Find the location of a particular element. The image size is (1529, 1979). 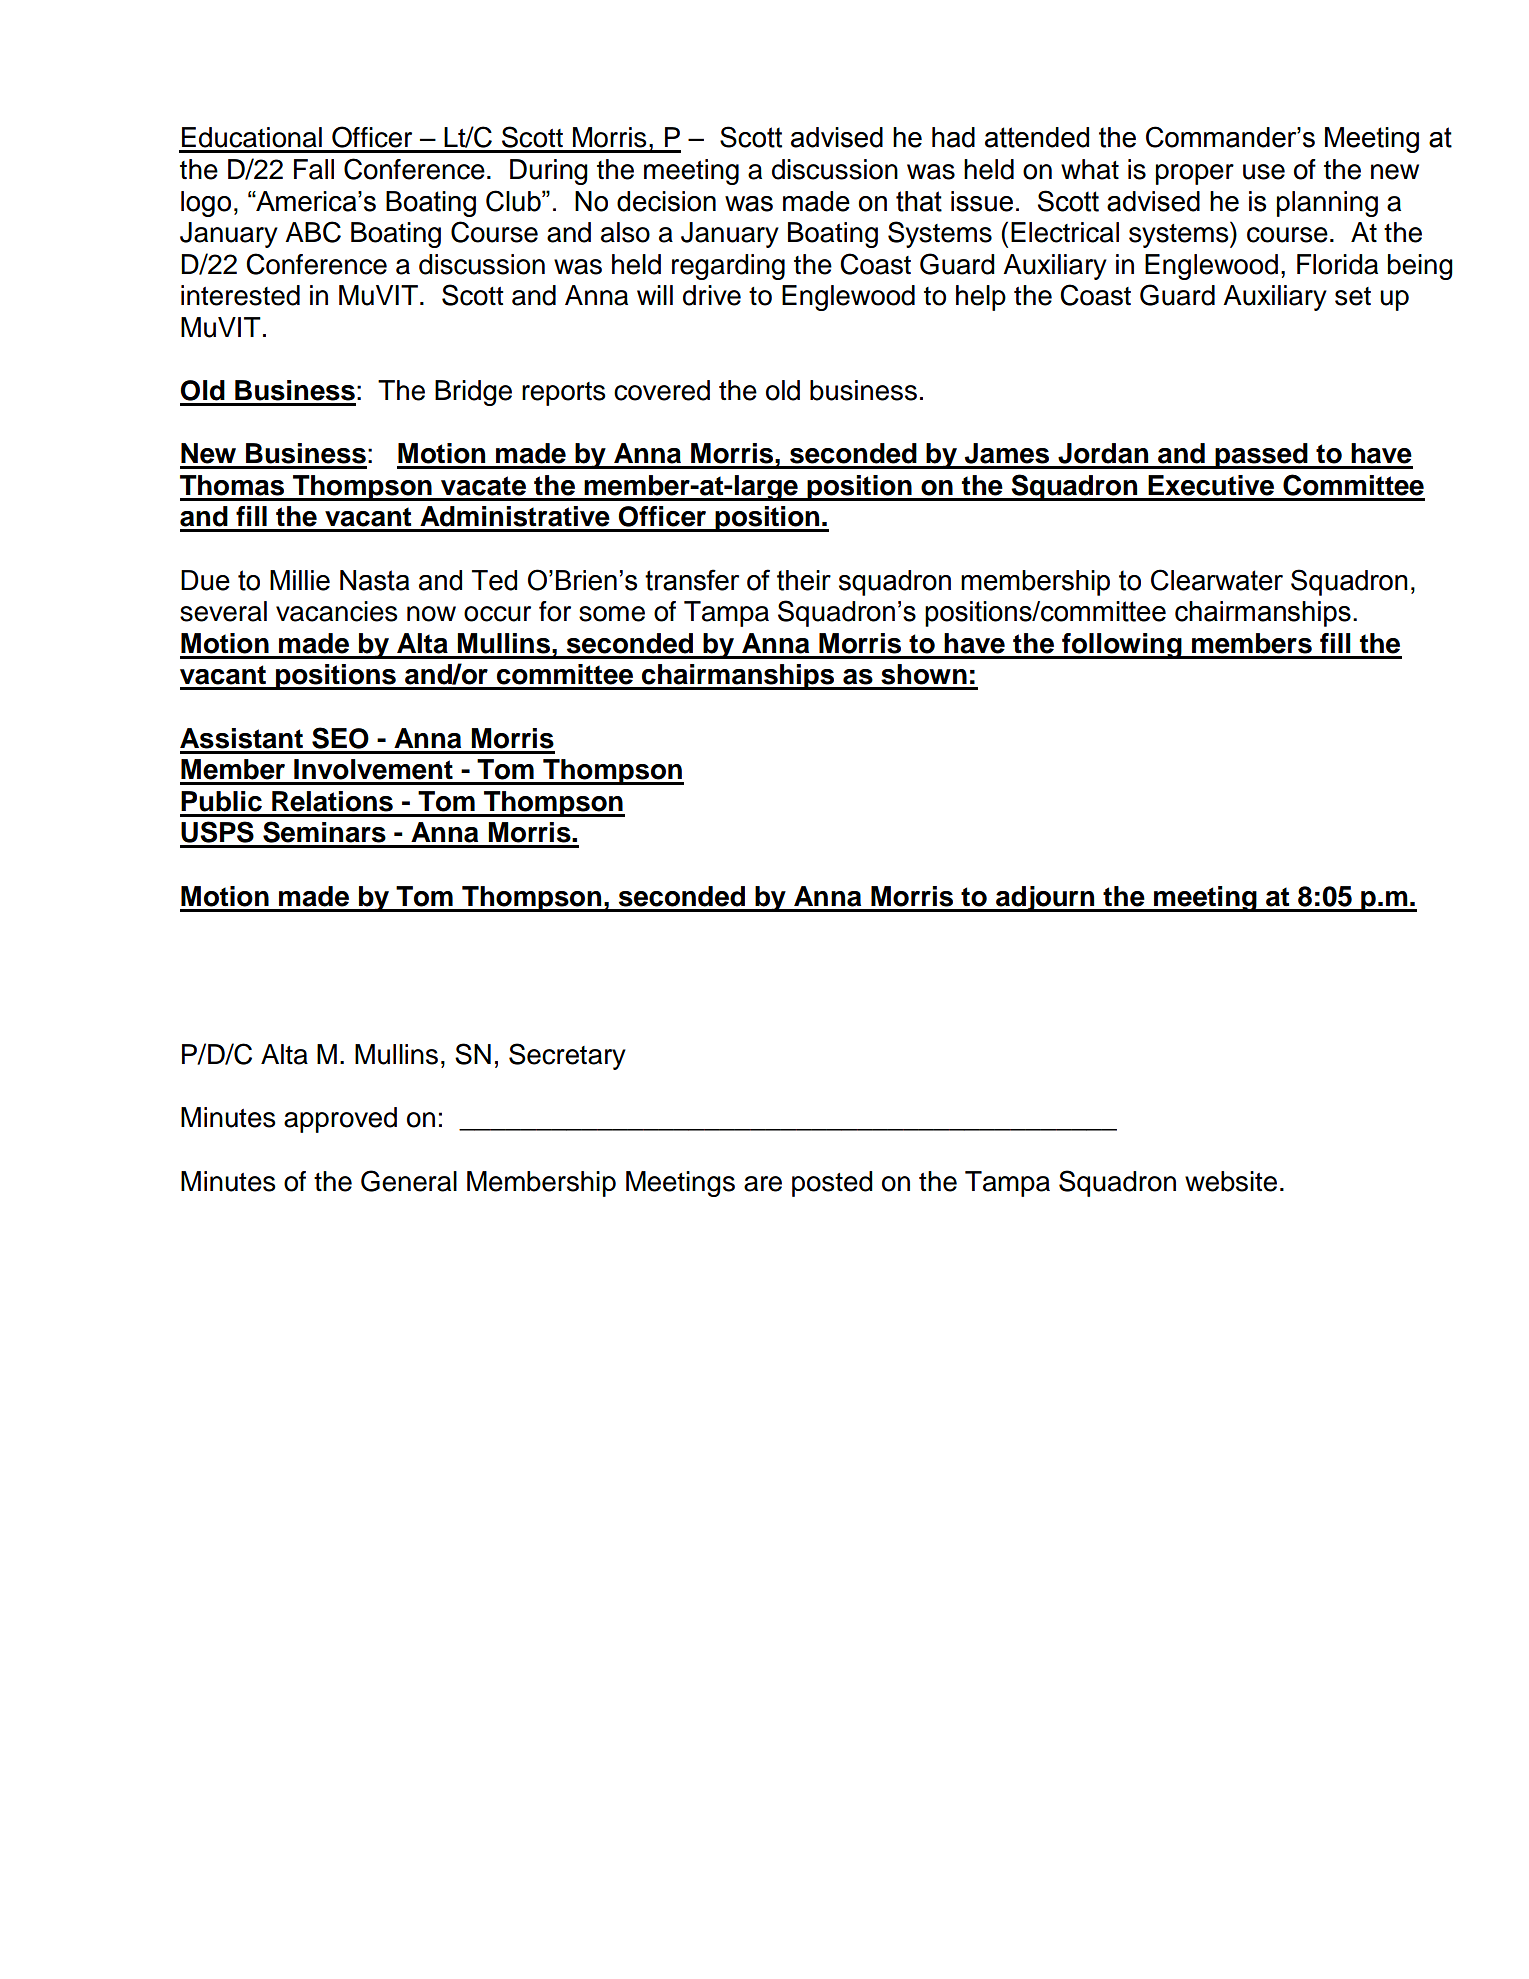

that is located at coordinates (919, 201).
